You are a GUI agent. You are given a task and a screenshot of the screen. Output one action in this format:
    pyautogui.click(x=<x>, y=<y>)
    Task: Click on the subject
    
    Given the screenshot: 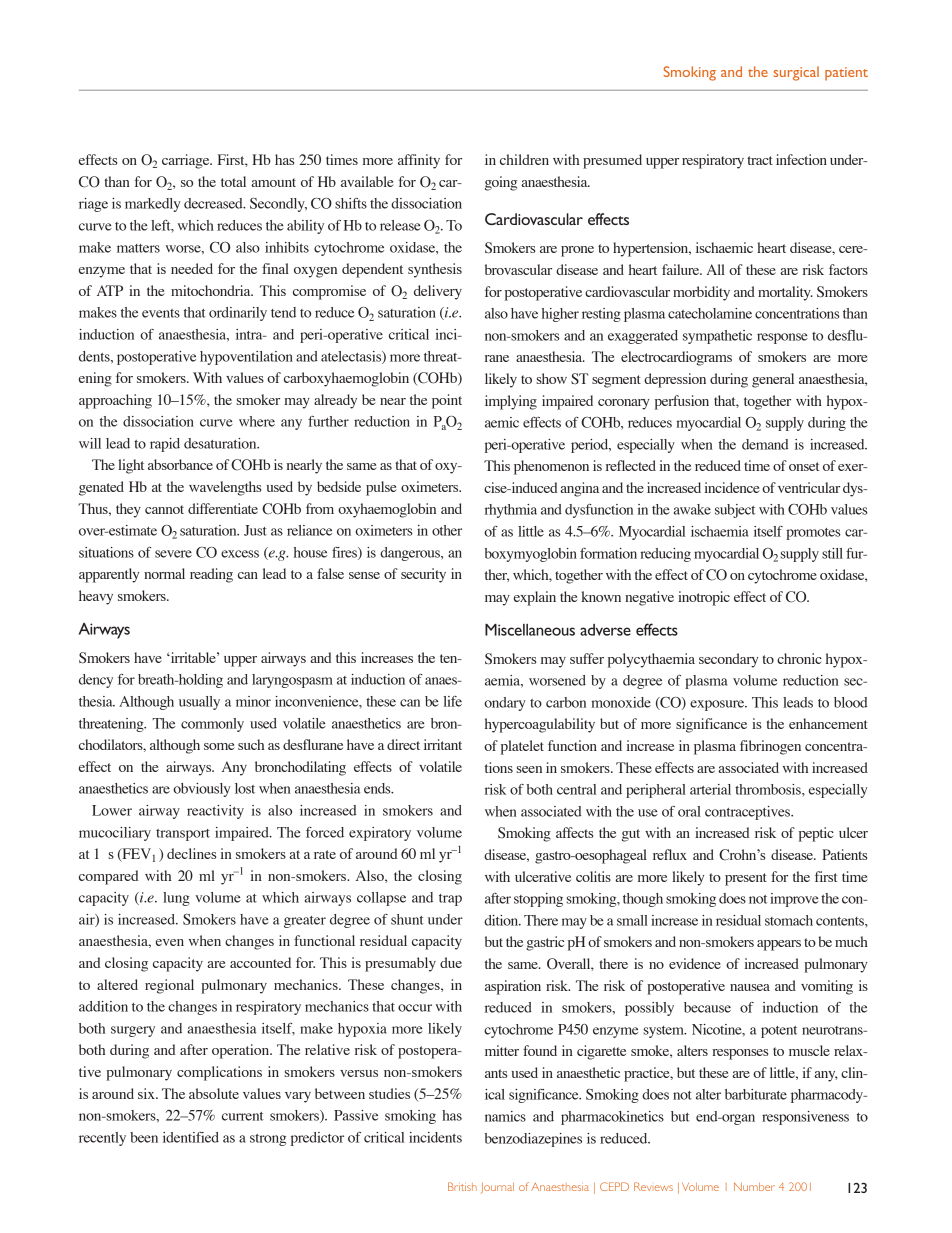 What is the action you would take?
    pyautogui.click(x=735, y=511)
